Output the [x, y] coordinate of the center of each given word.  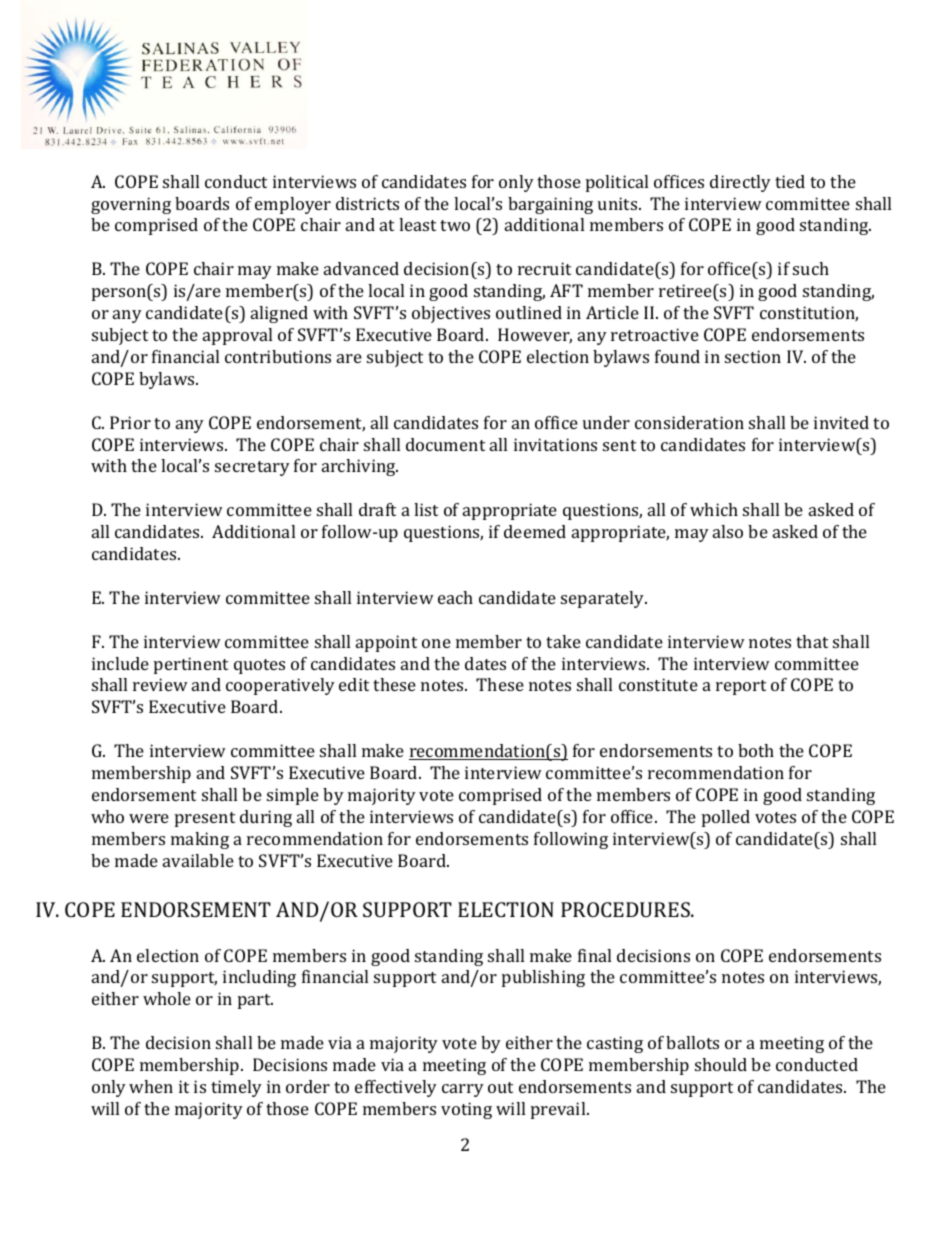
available [198, 860]
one [436, 643]
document [445, 444]
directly [740, 183]
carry [463, 1090]
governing [131, 205]
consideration [689, 422]
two [455, 225]
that [812, 641]
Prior [130, 422]
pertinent [191, 665]
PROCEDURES [626, 909]
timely [236, 1088]
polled [726, 818]
